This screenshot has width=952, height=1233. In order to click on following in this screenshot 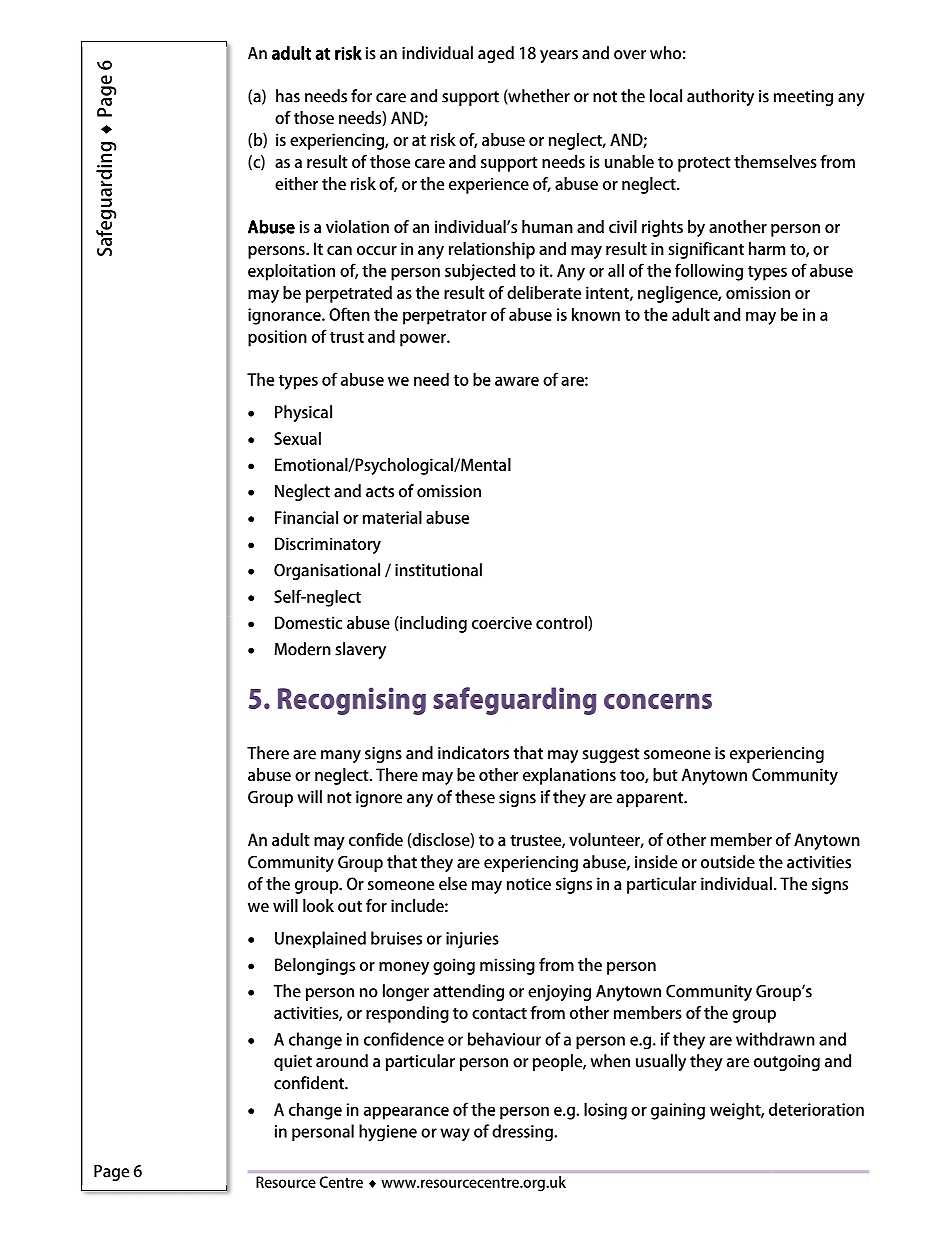, I will do `click(709, 272)`.
